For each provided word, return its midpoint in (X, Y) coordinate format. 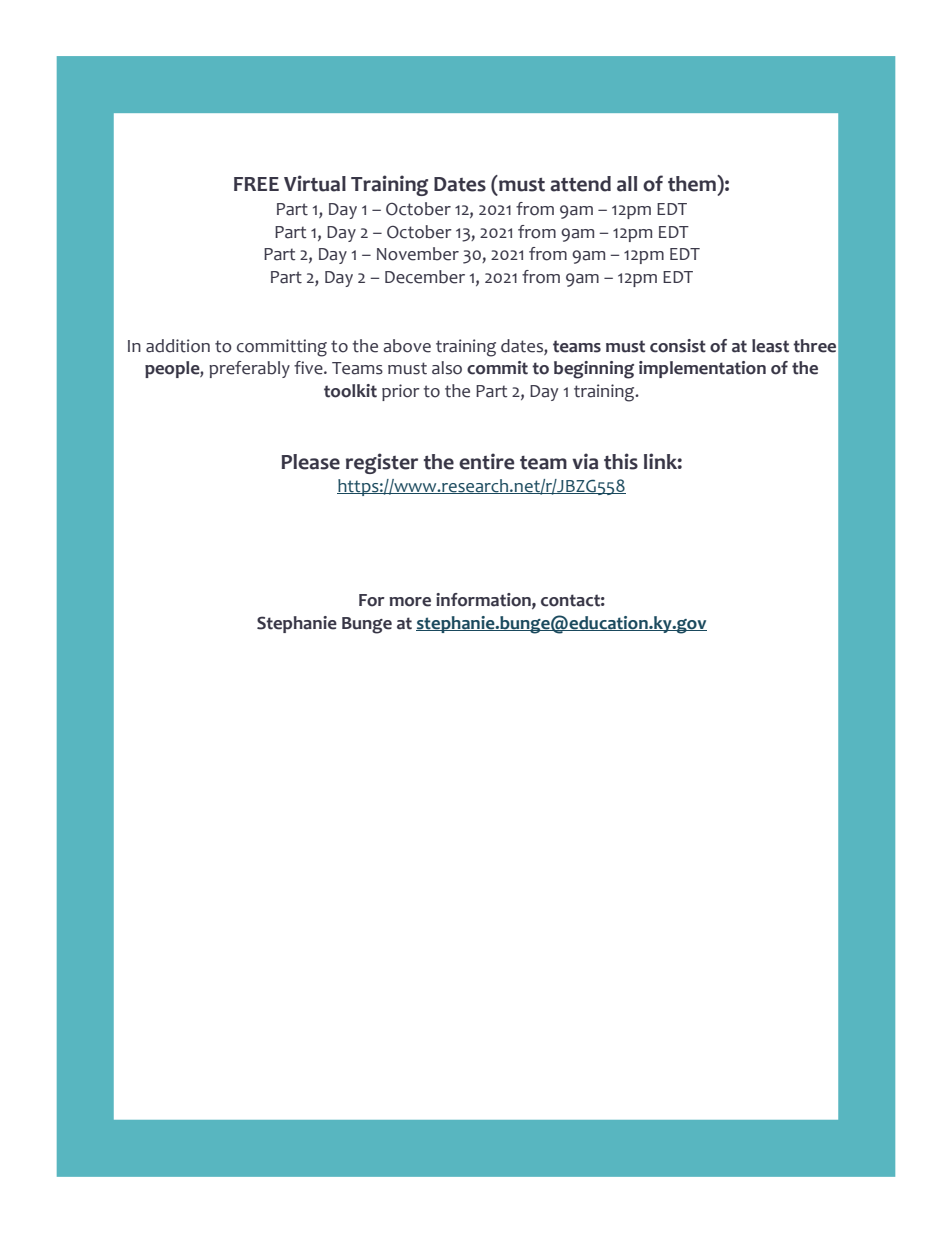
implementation (702, 369)
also (447, 368)
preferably (249, 369)
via (585, 461)
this (621, 461)
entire (486, 461)
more (410, 602)
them (693, 183)
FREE (256, 184)
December (425, 277)
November (418, 254)
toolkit (350, 391)
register (382, 463)
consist (678, 346)
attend (580, 184)
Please (311, 462)
